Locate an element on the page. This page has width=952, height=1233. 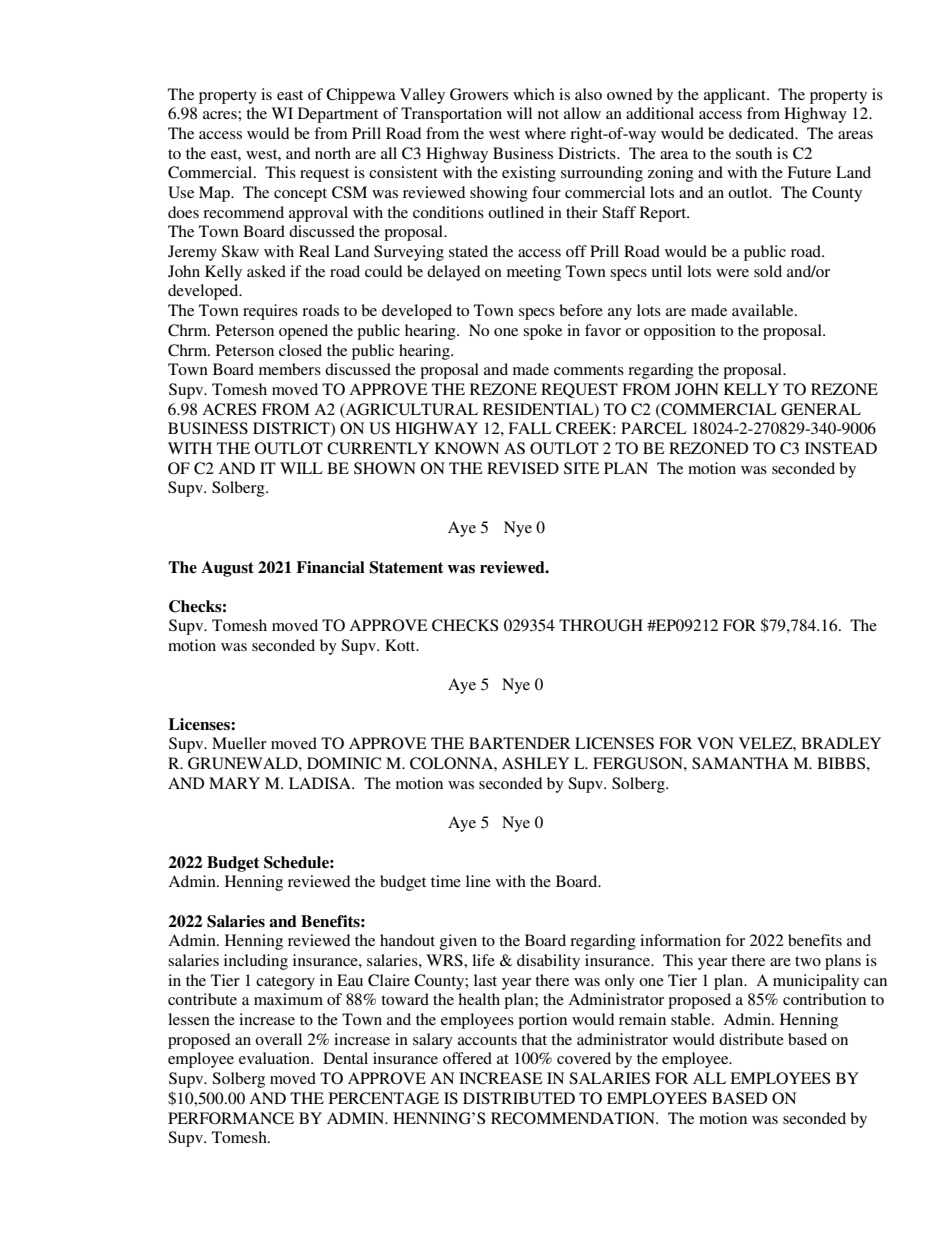
MARY is located at coordinates (234, 783).
